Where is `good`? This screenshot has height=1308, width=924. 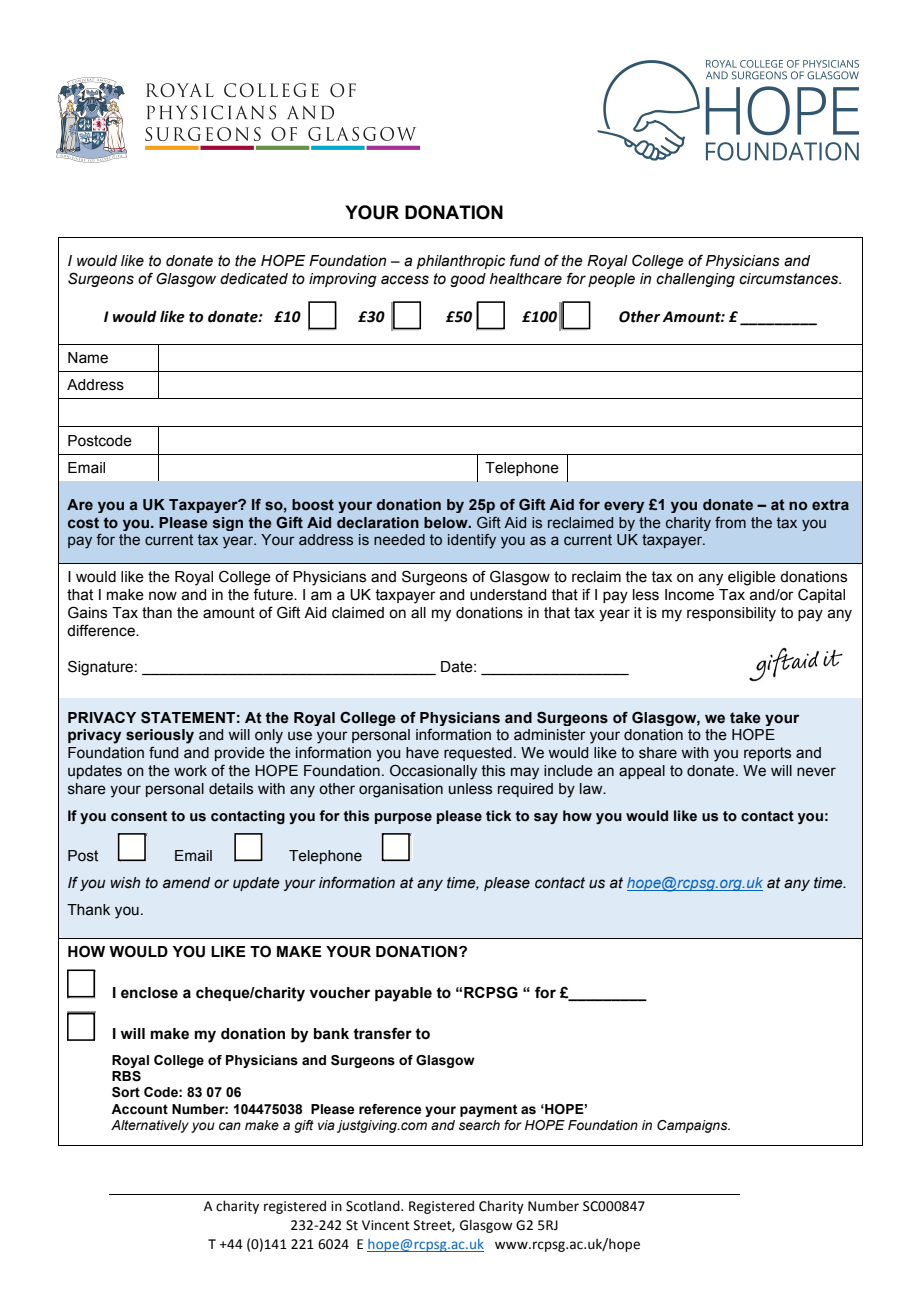
good is located at coordinates (468, 280).
